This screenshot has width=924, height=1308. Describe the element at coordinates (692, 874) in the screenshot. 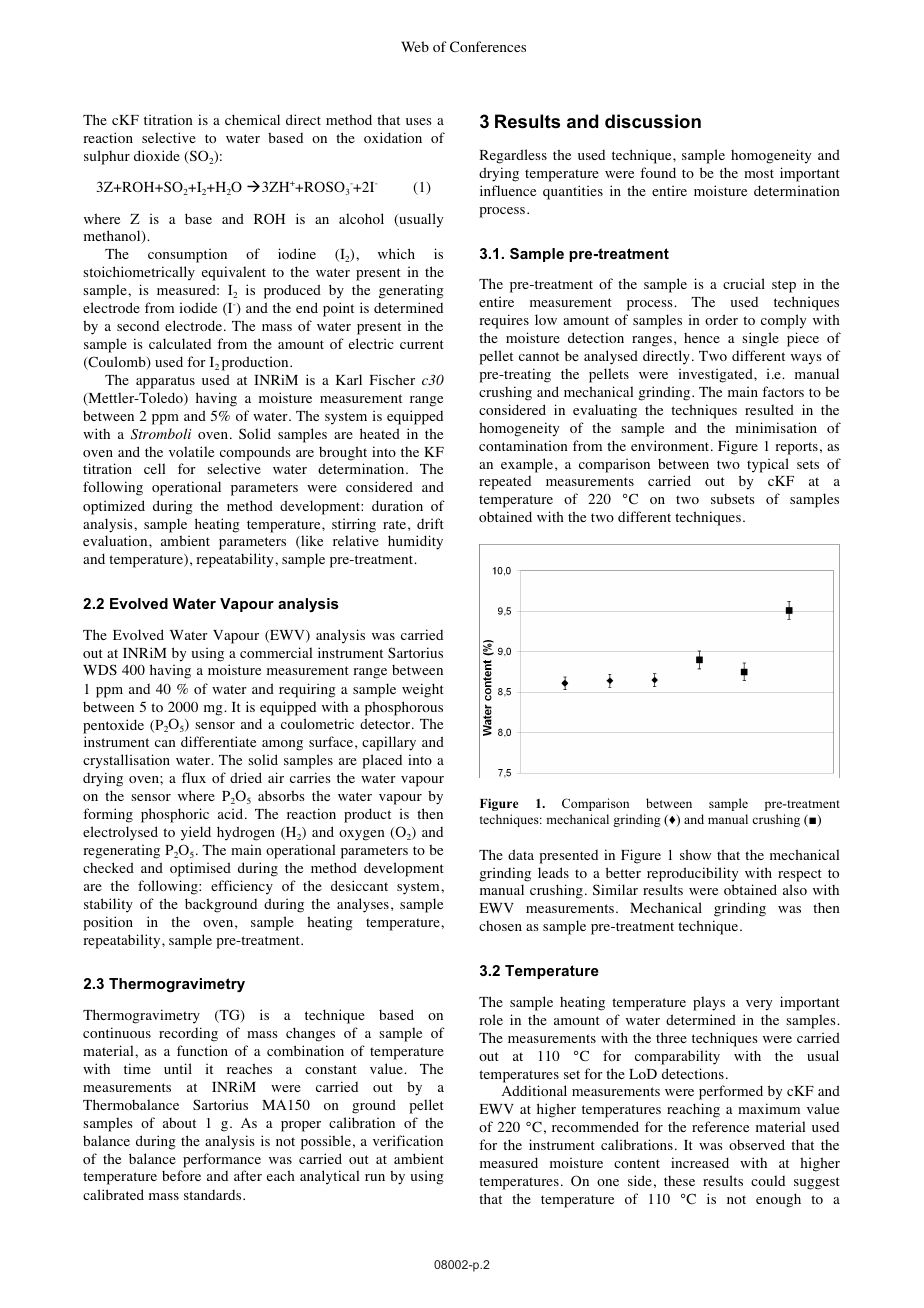

I see `reproducibility` at that location.
